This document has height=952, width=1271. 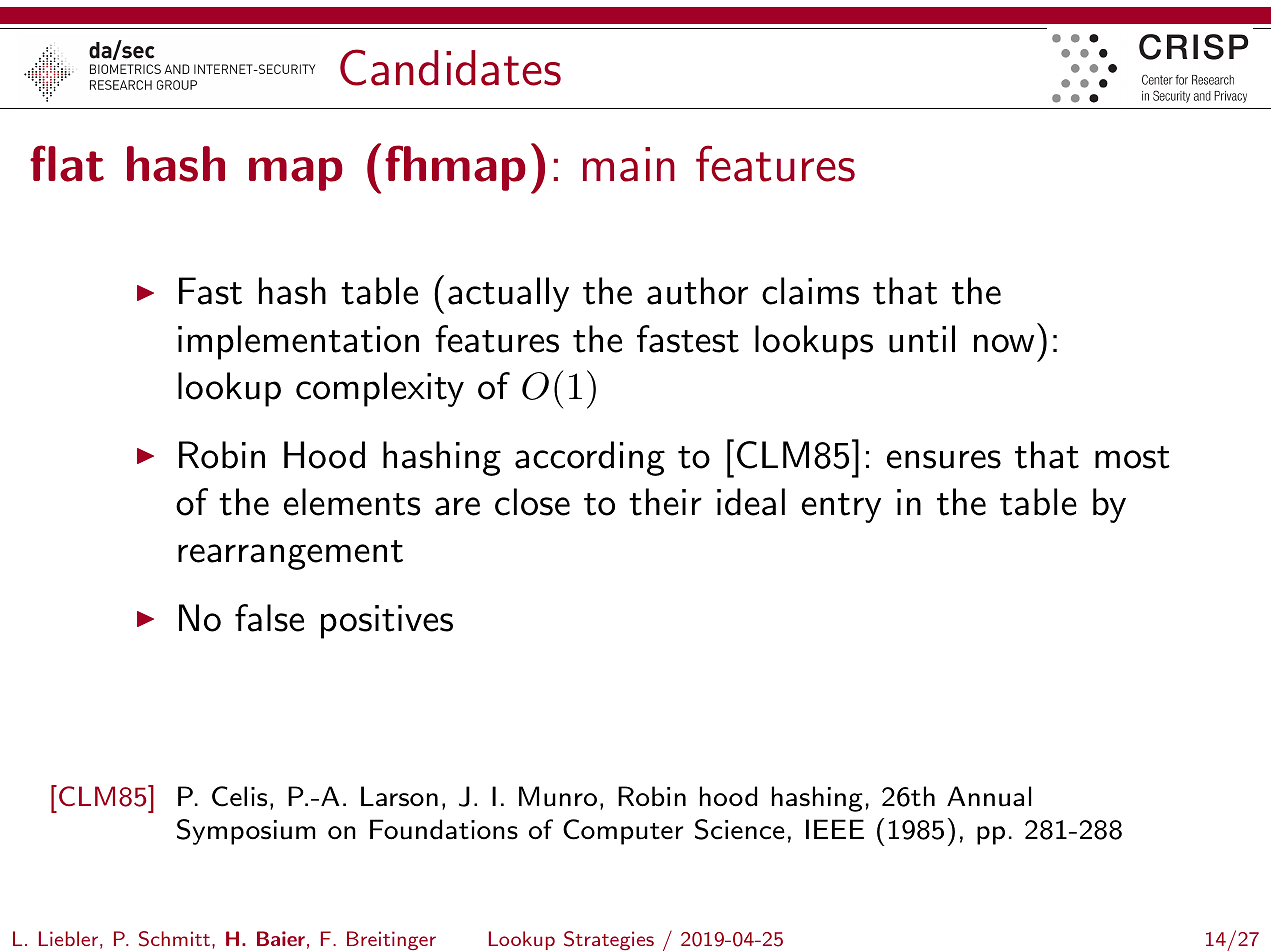 I want to click on now, so click(x=1004, y=343).
